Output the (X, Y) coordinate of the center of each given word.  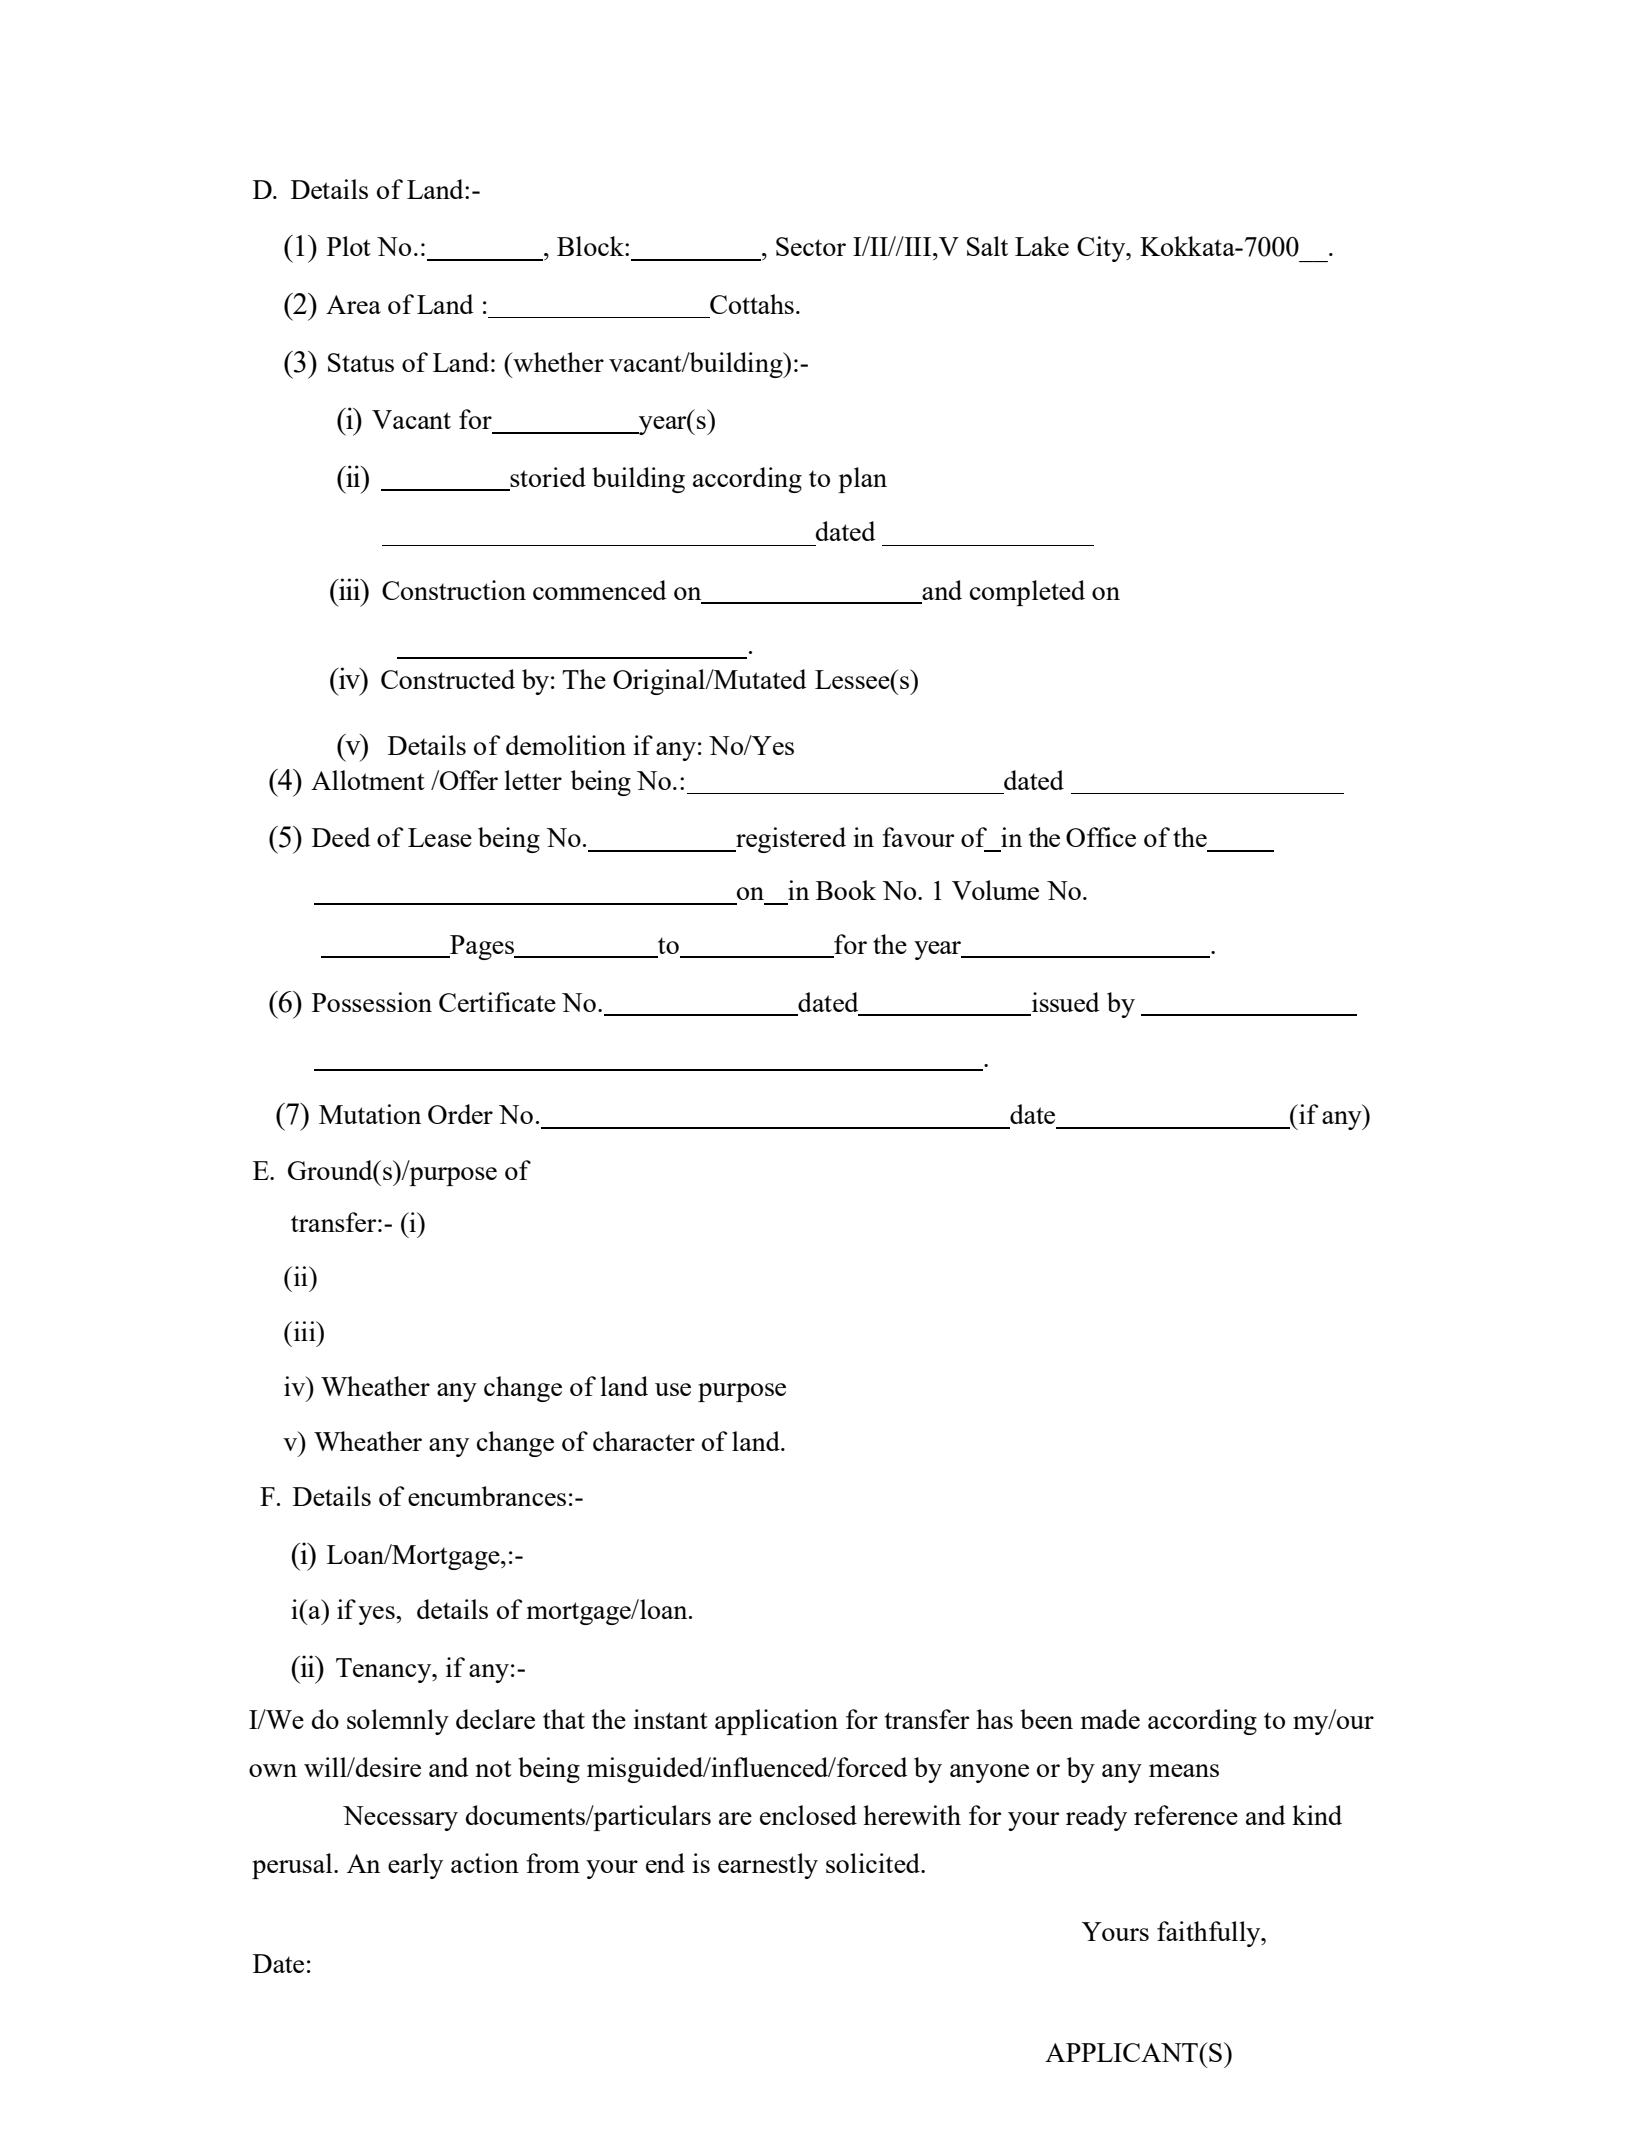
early (415, 1866)
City (1102, 249)
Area (353, 304)
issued (1064, 1003)
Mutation (370, 1114)
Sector (811, 246)
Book (846, 890)
